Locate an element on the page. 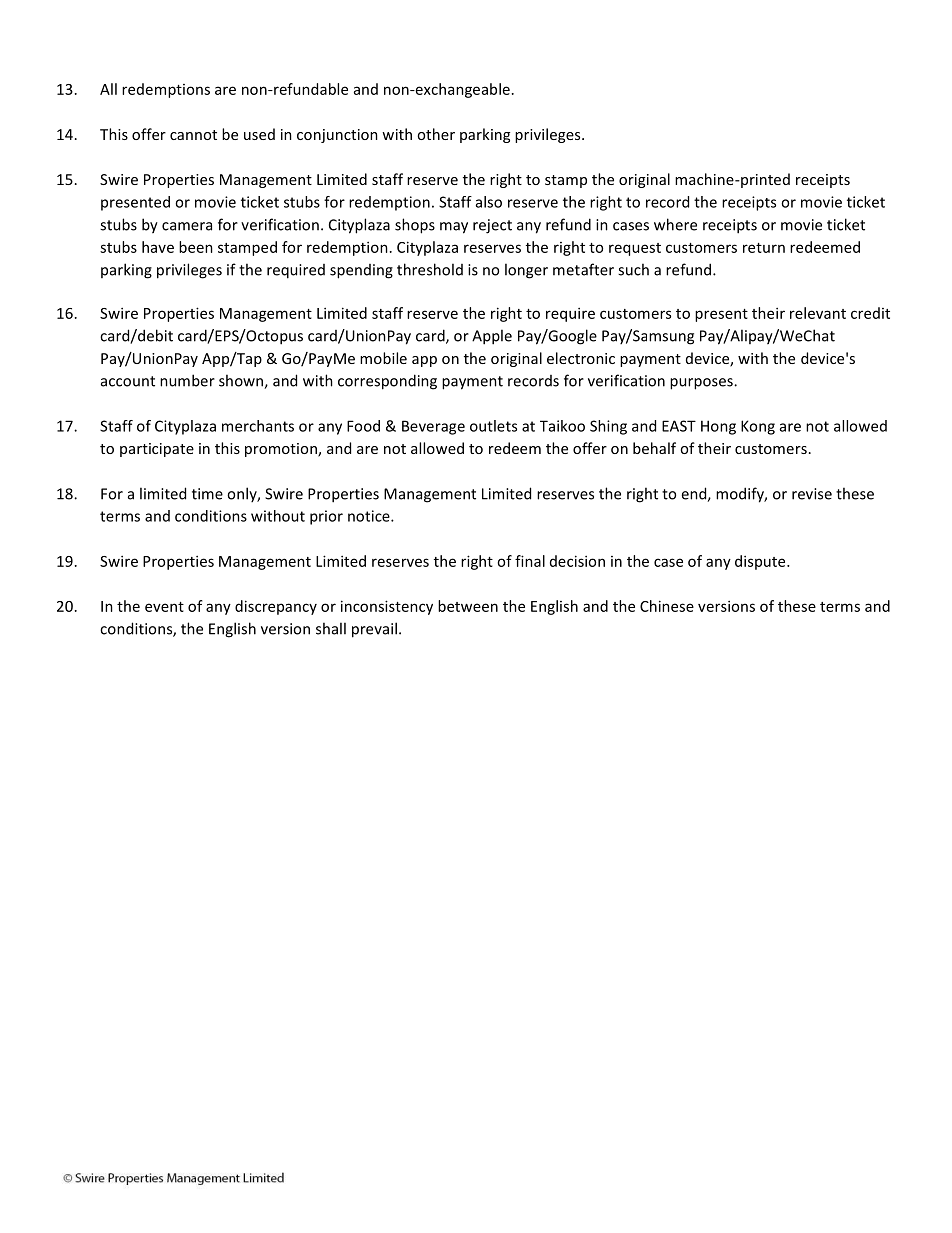  event is located at coordinates (164, 607).
